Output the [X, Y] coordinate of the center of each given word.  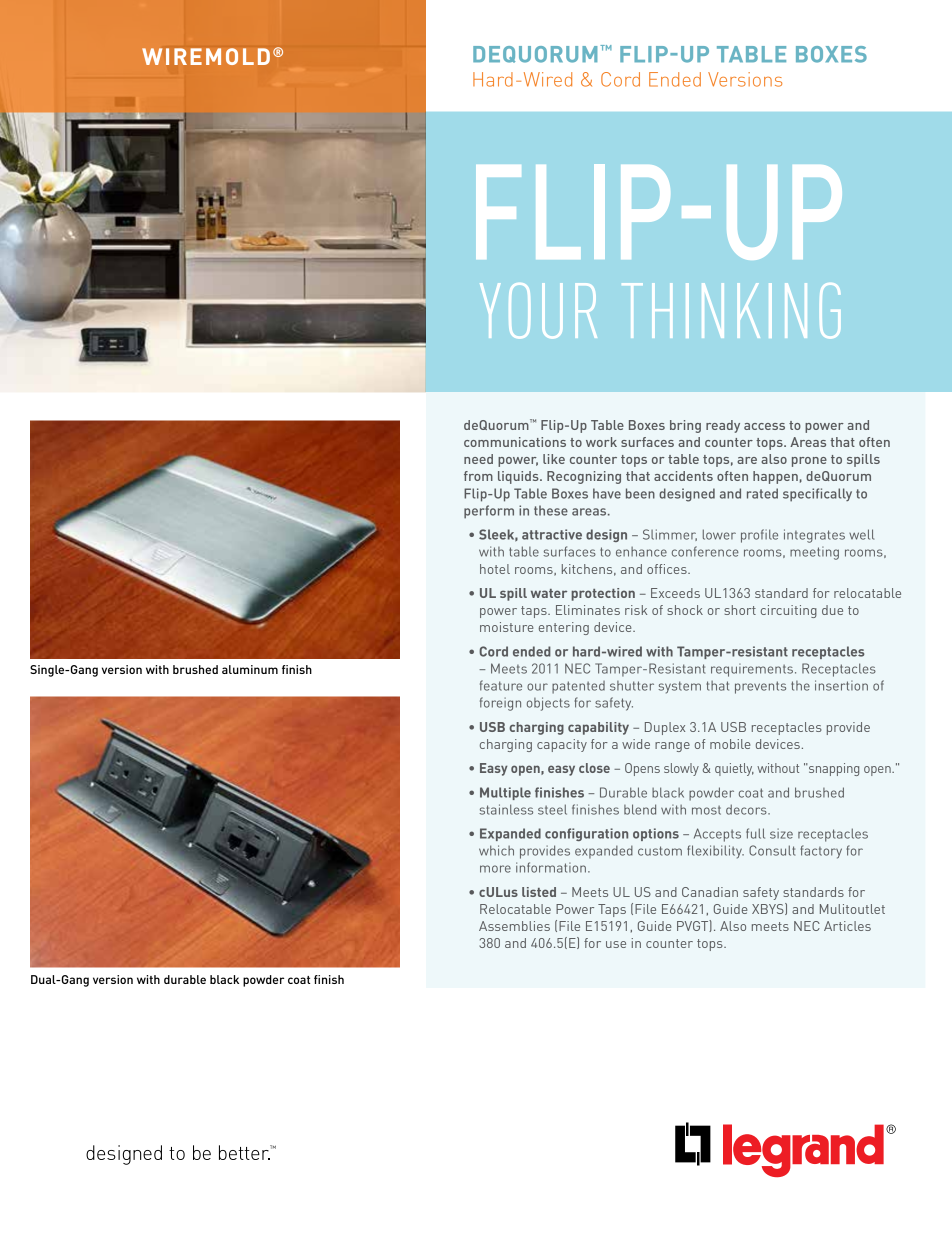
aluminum [250, 669]
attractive [552, 534]
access [764, 426]
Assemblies [514, 926]
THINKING [731, 310]
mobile [730, 744]
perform [489, 512]
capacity [562, 745]
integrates [814, 536]
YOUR [538, 310]
